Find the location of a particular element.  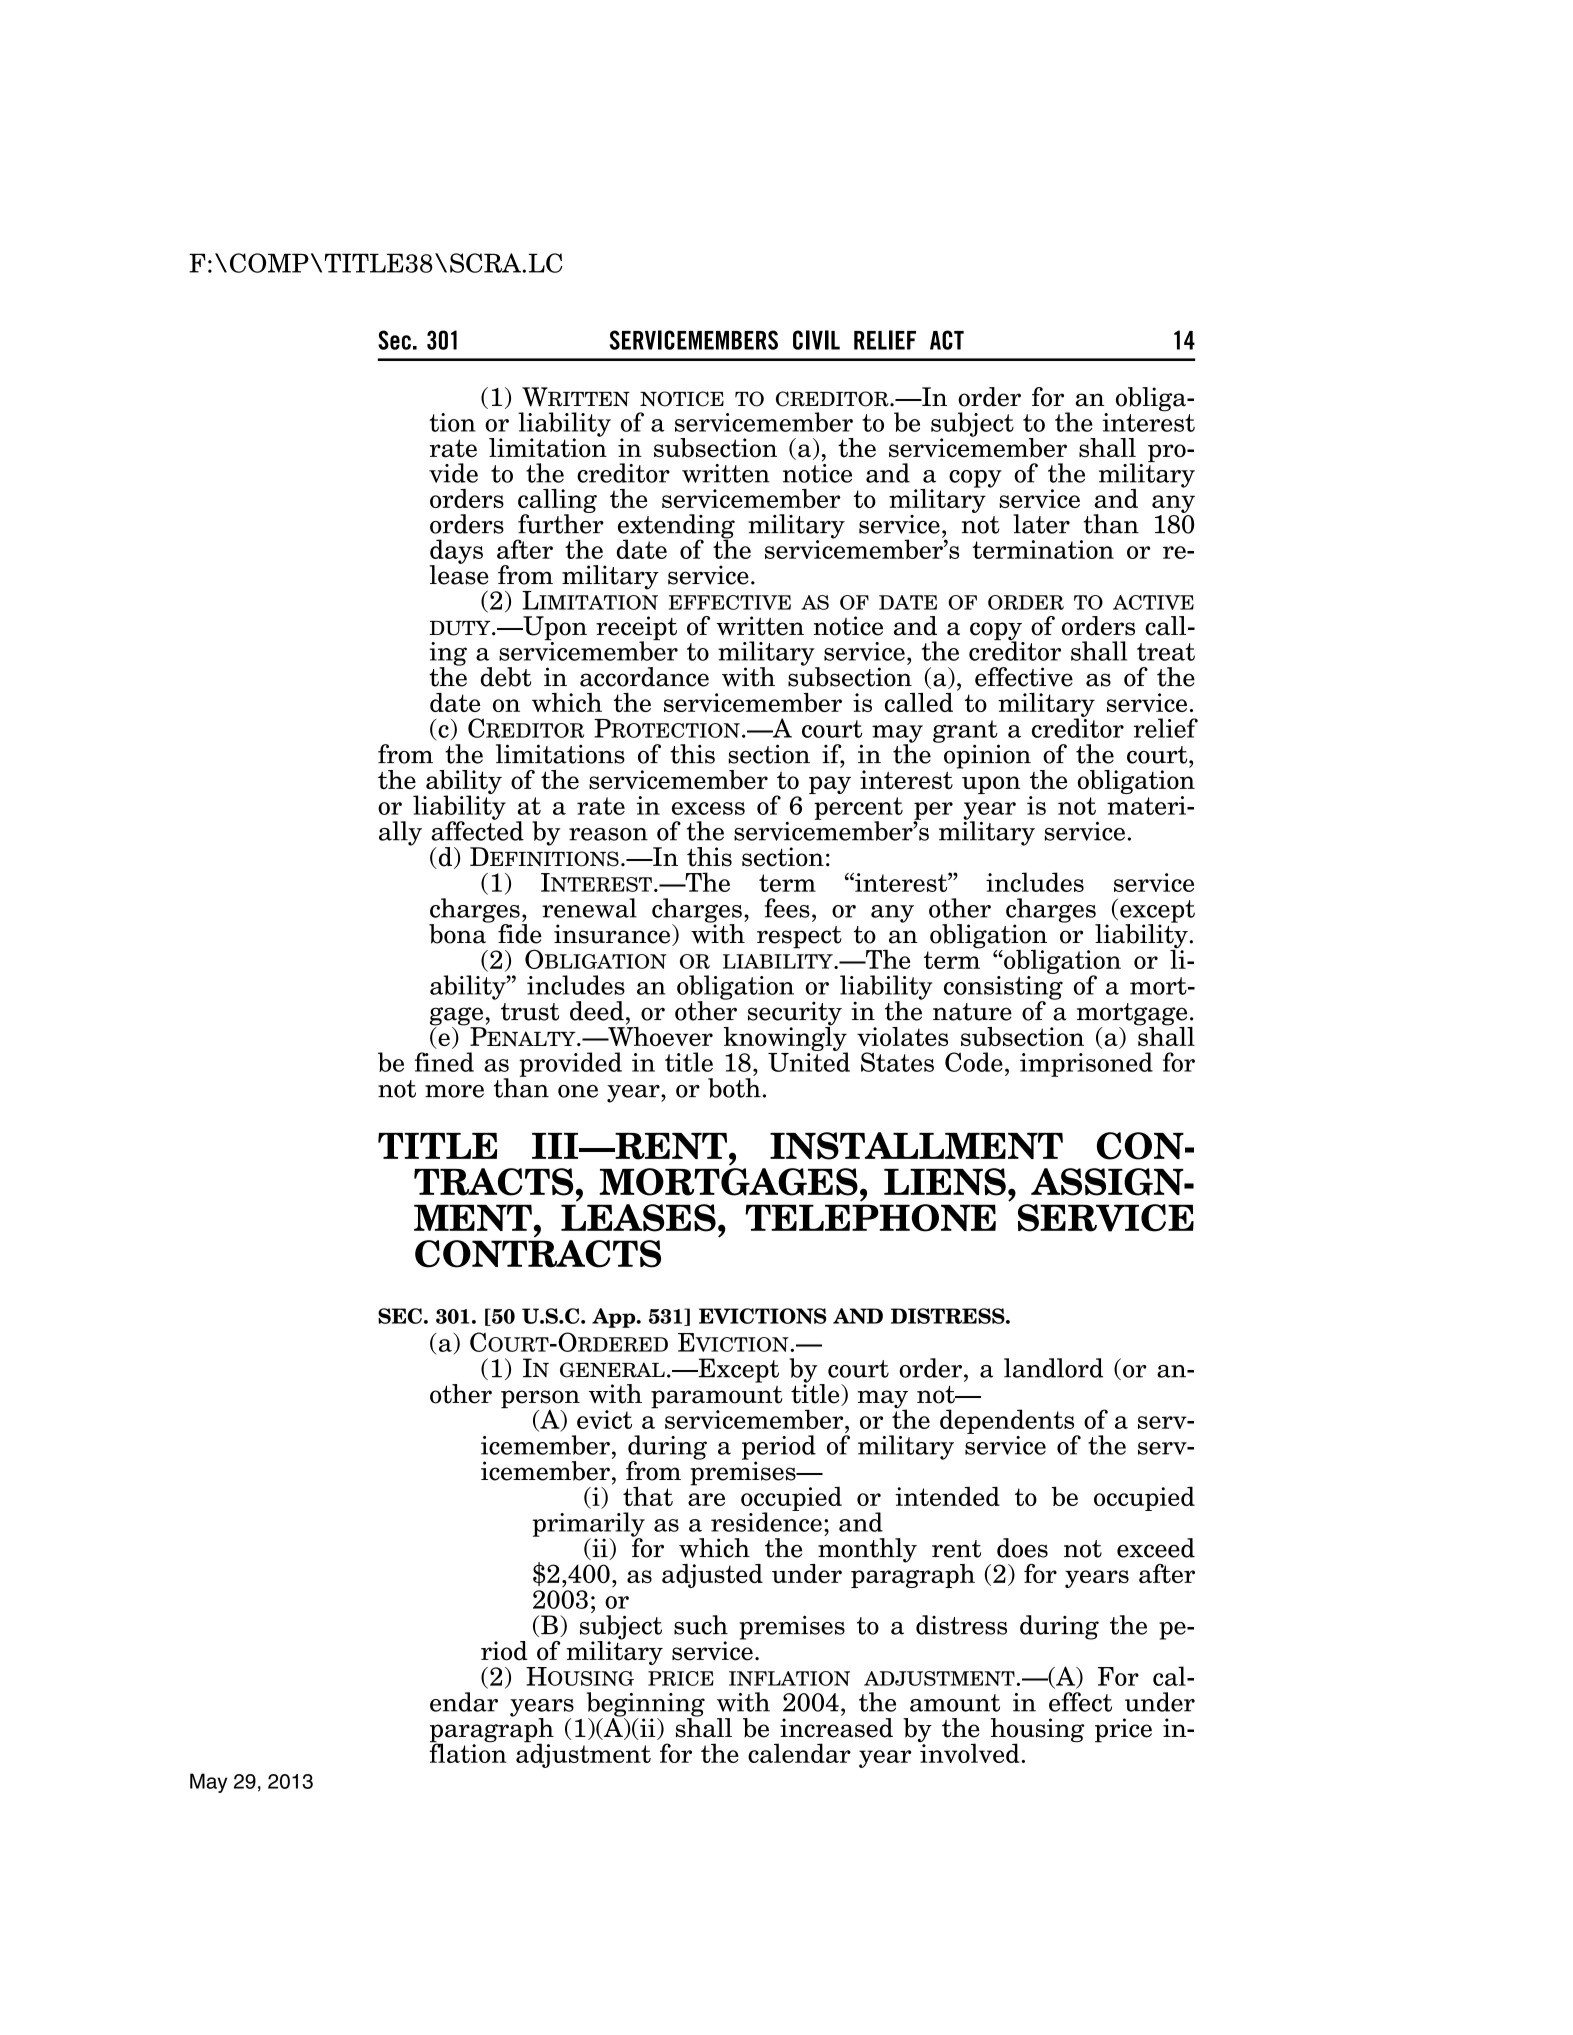

further is located at coordinates (561, 523).
